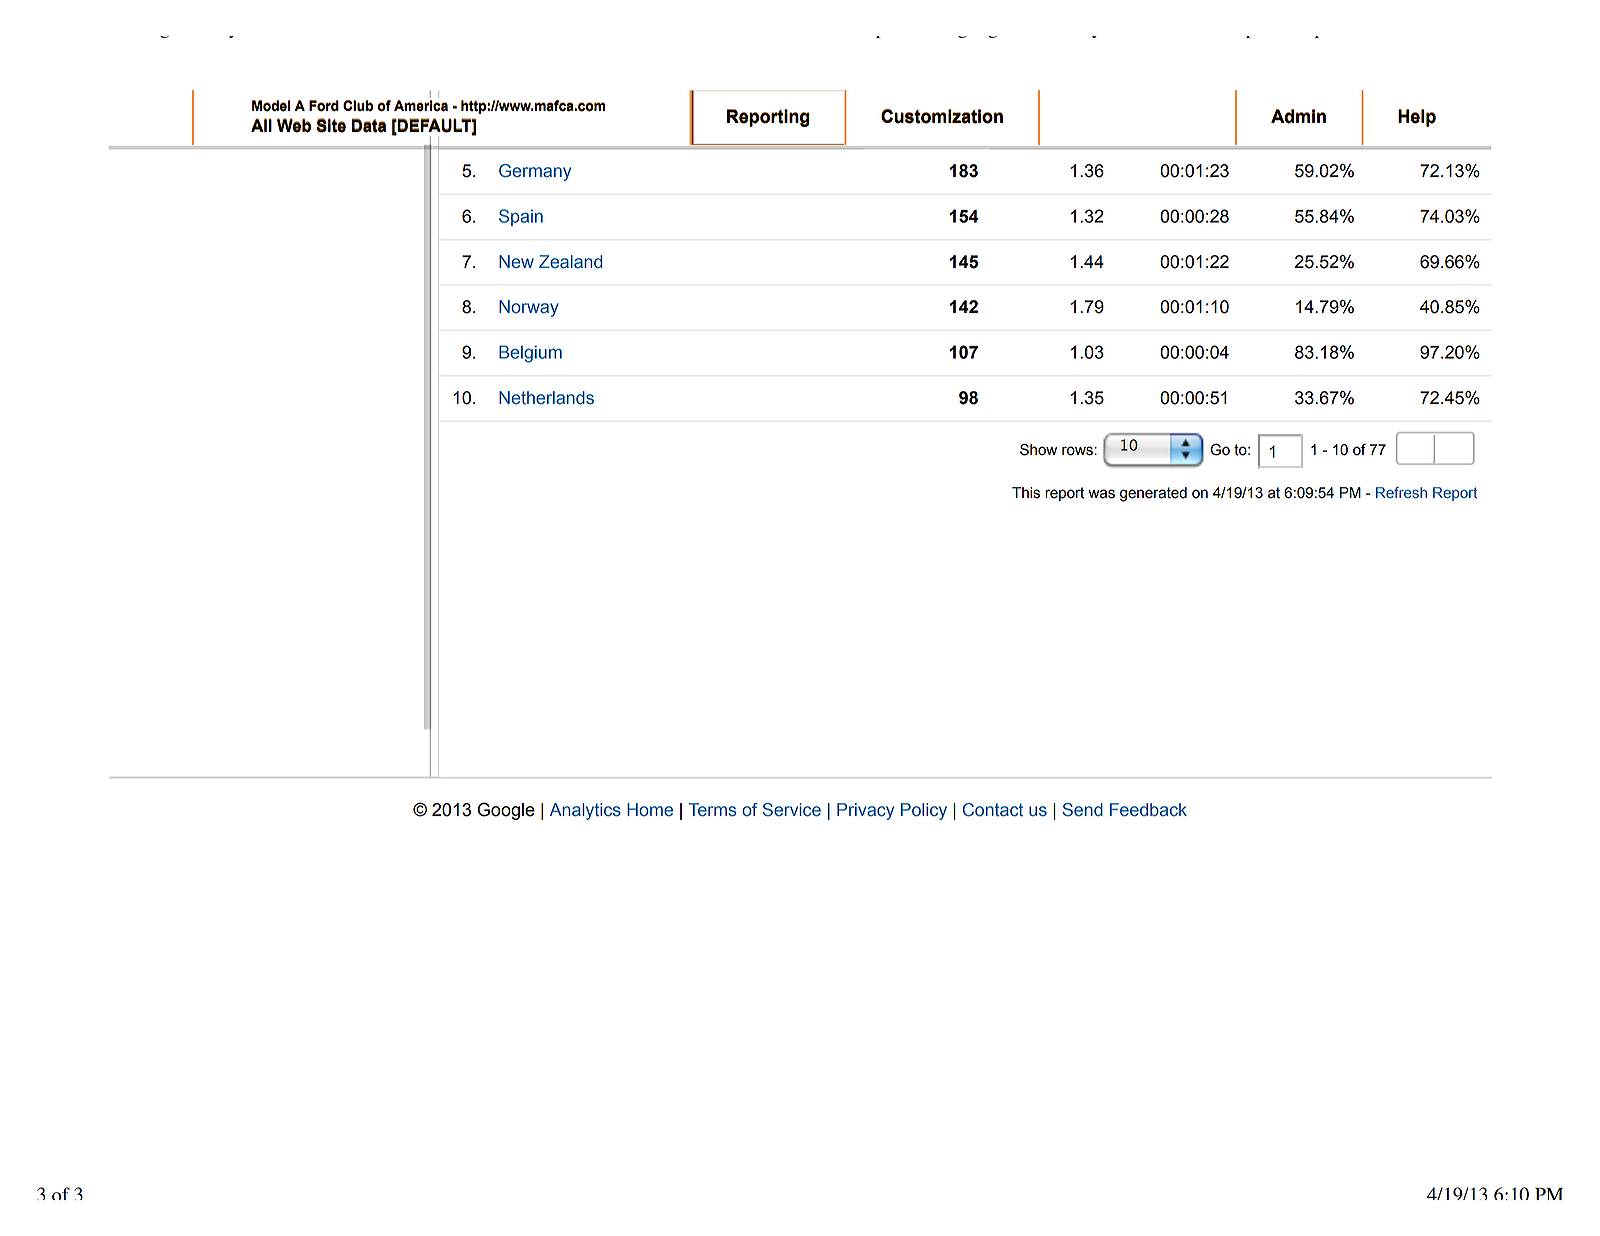 This document has width=1600, height=1236. Describe the element at coordinates (369, 125) in the document. I see `Data` at that location.
